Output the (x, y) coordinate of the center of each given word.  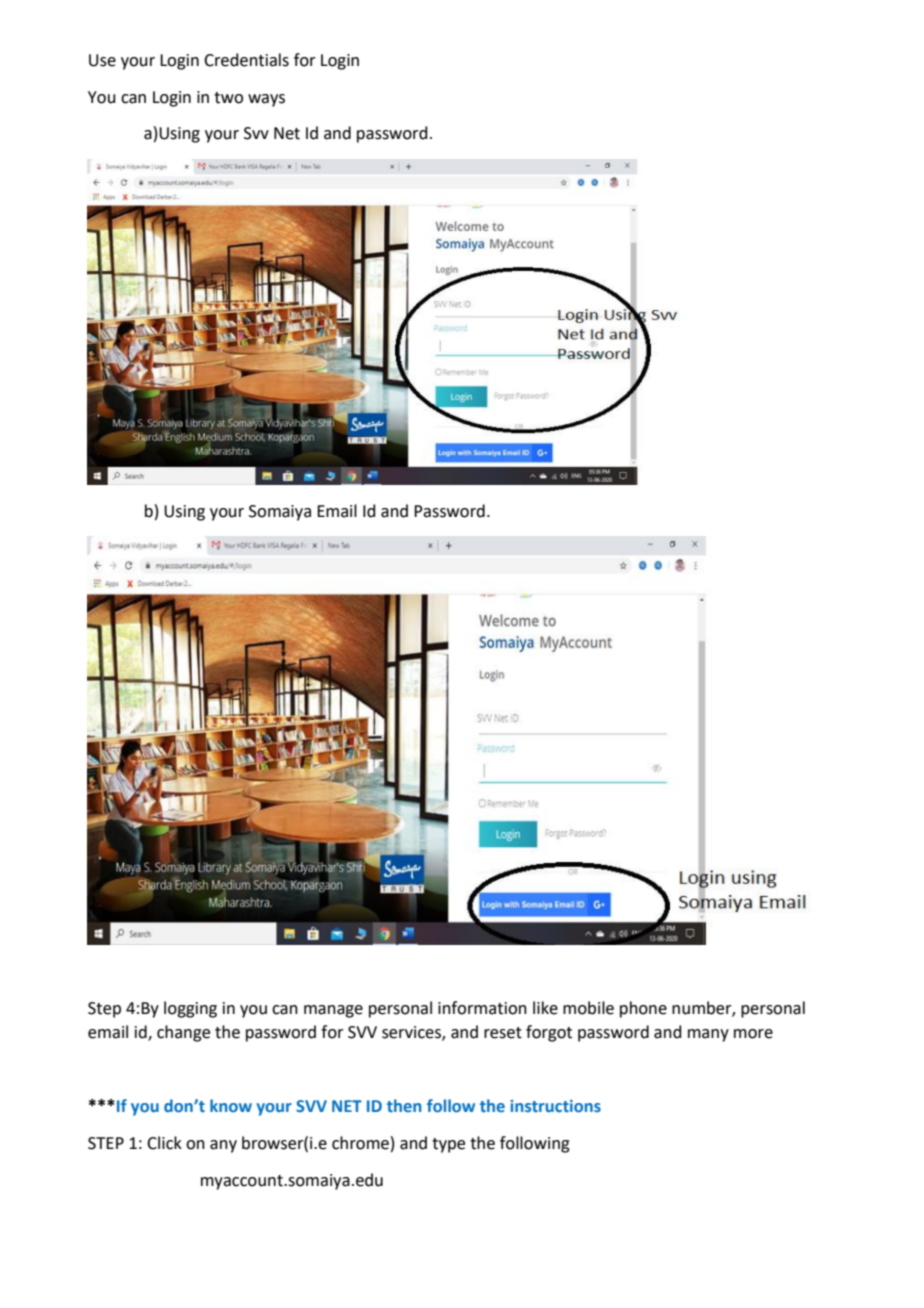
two (228, 98)
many (708, 1035)
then (404, 1105)
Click (164, 1143)
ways (266, 100)
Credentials (246, 60)
